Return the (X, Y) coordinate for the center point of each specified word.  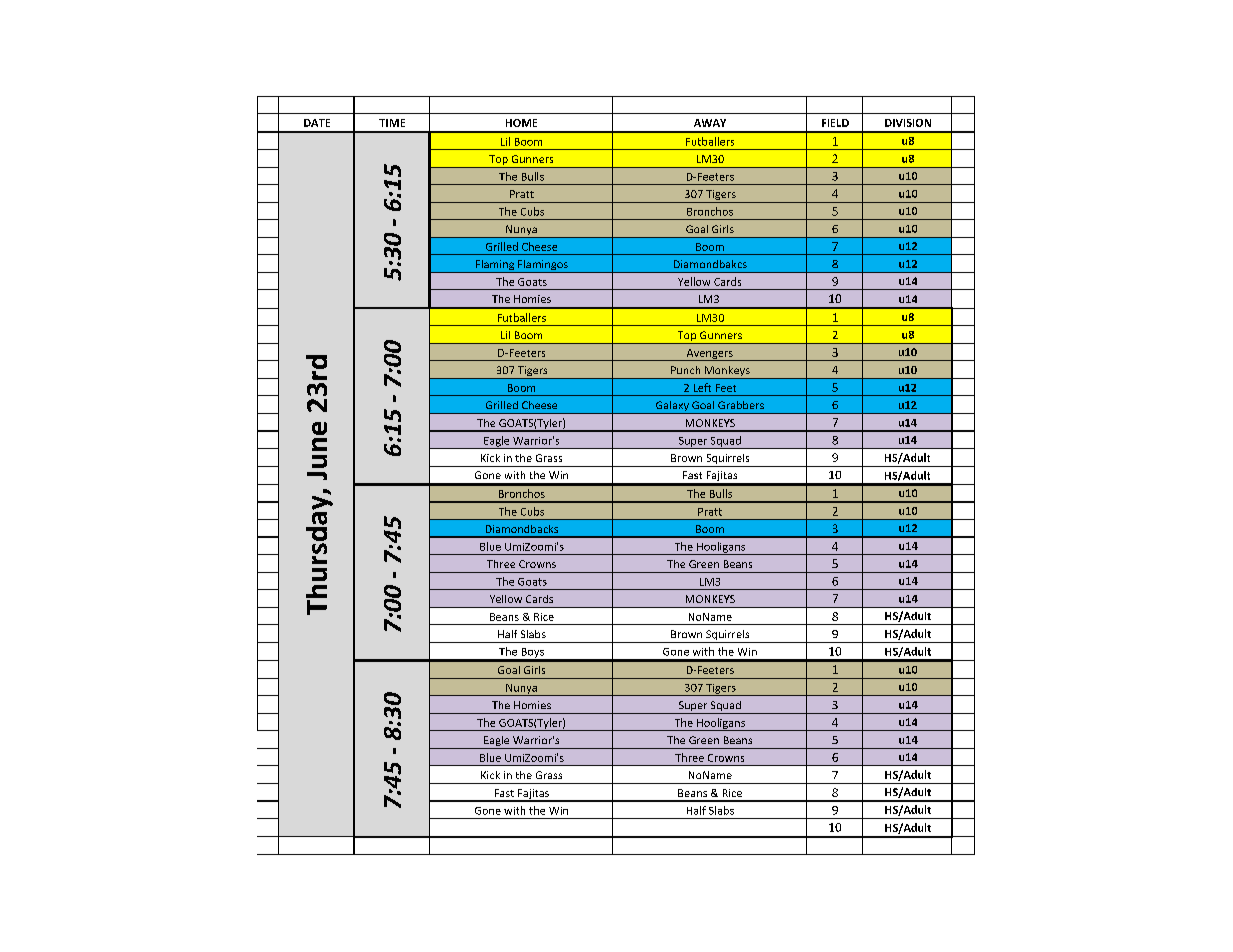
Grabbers (741, 405)
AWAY (710, 123)
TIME (392, 123)
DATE (317, 123)
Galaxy (672, 407)
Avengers (709, 355)
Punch (685, 370)
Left (702, 387)
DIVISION (908, 123)
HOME (521, 123)
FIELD (835, 123)
